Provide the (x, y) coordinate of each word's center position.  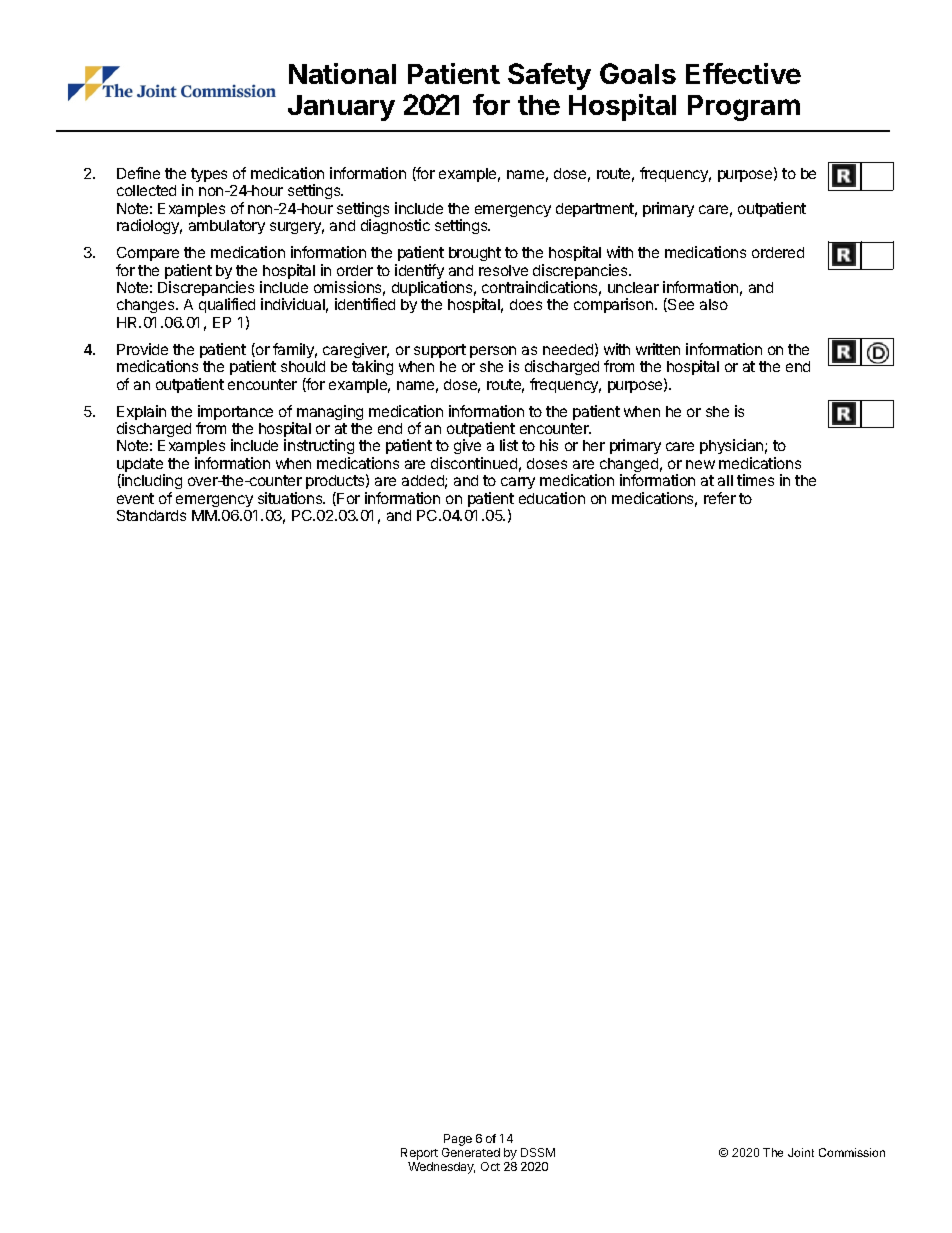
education (552, 498)
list (509, 445)
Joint (801, 1152)
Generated (471, 1152)
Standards (151, 515)
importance (235, 414)
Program (744, 108)
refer (720, 498)
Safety (549, 76)
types (209, 175)
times (755, 480)
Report (419, 1154)
